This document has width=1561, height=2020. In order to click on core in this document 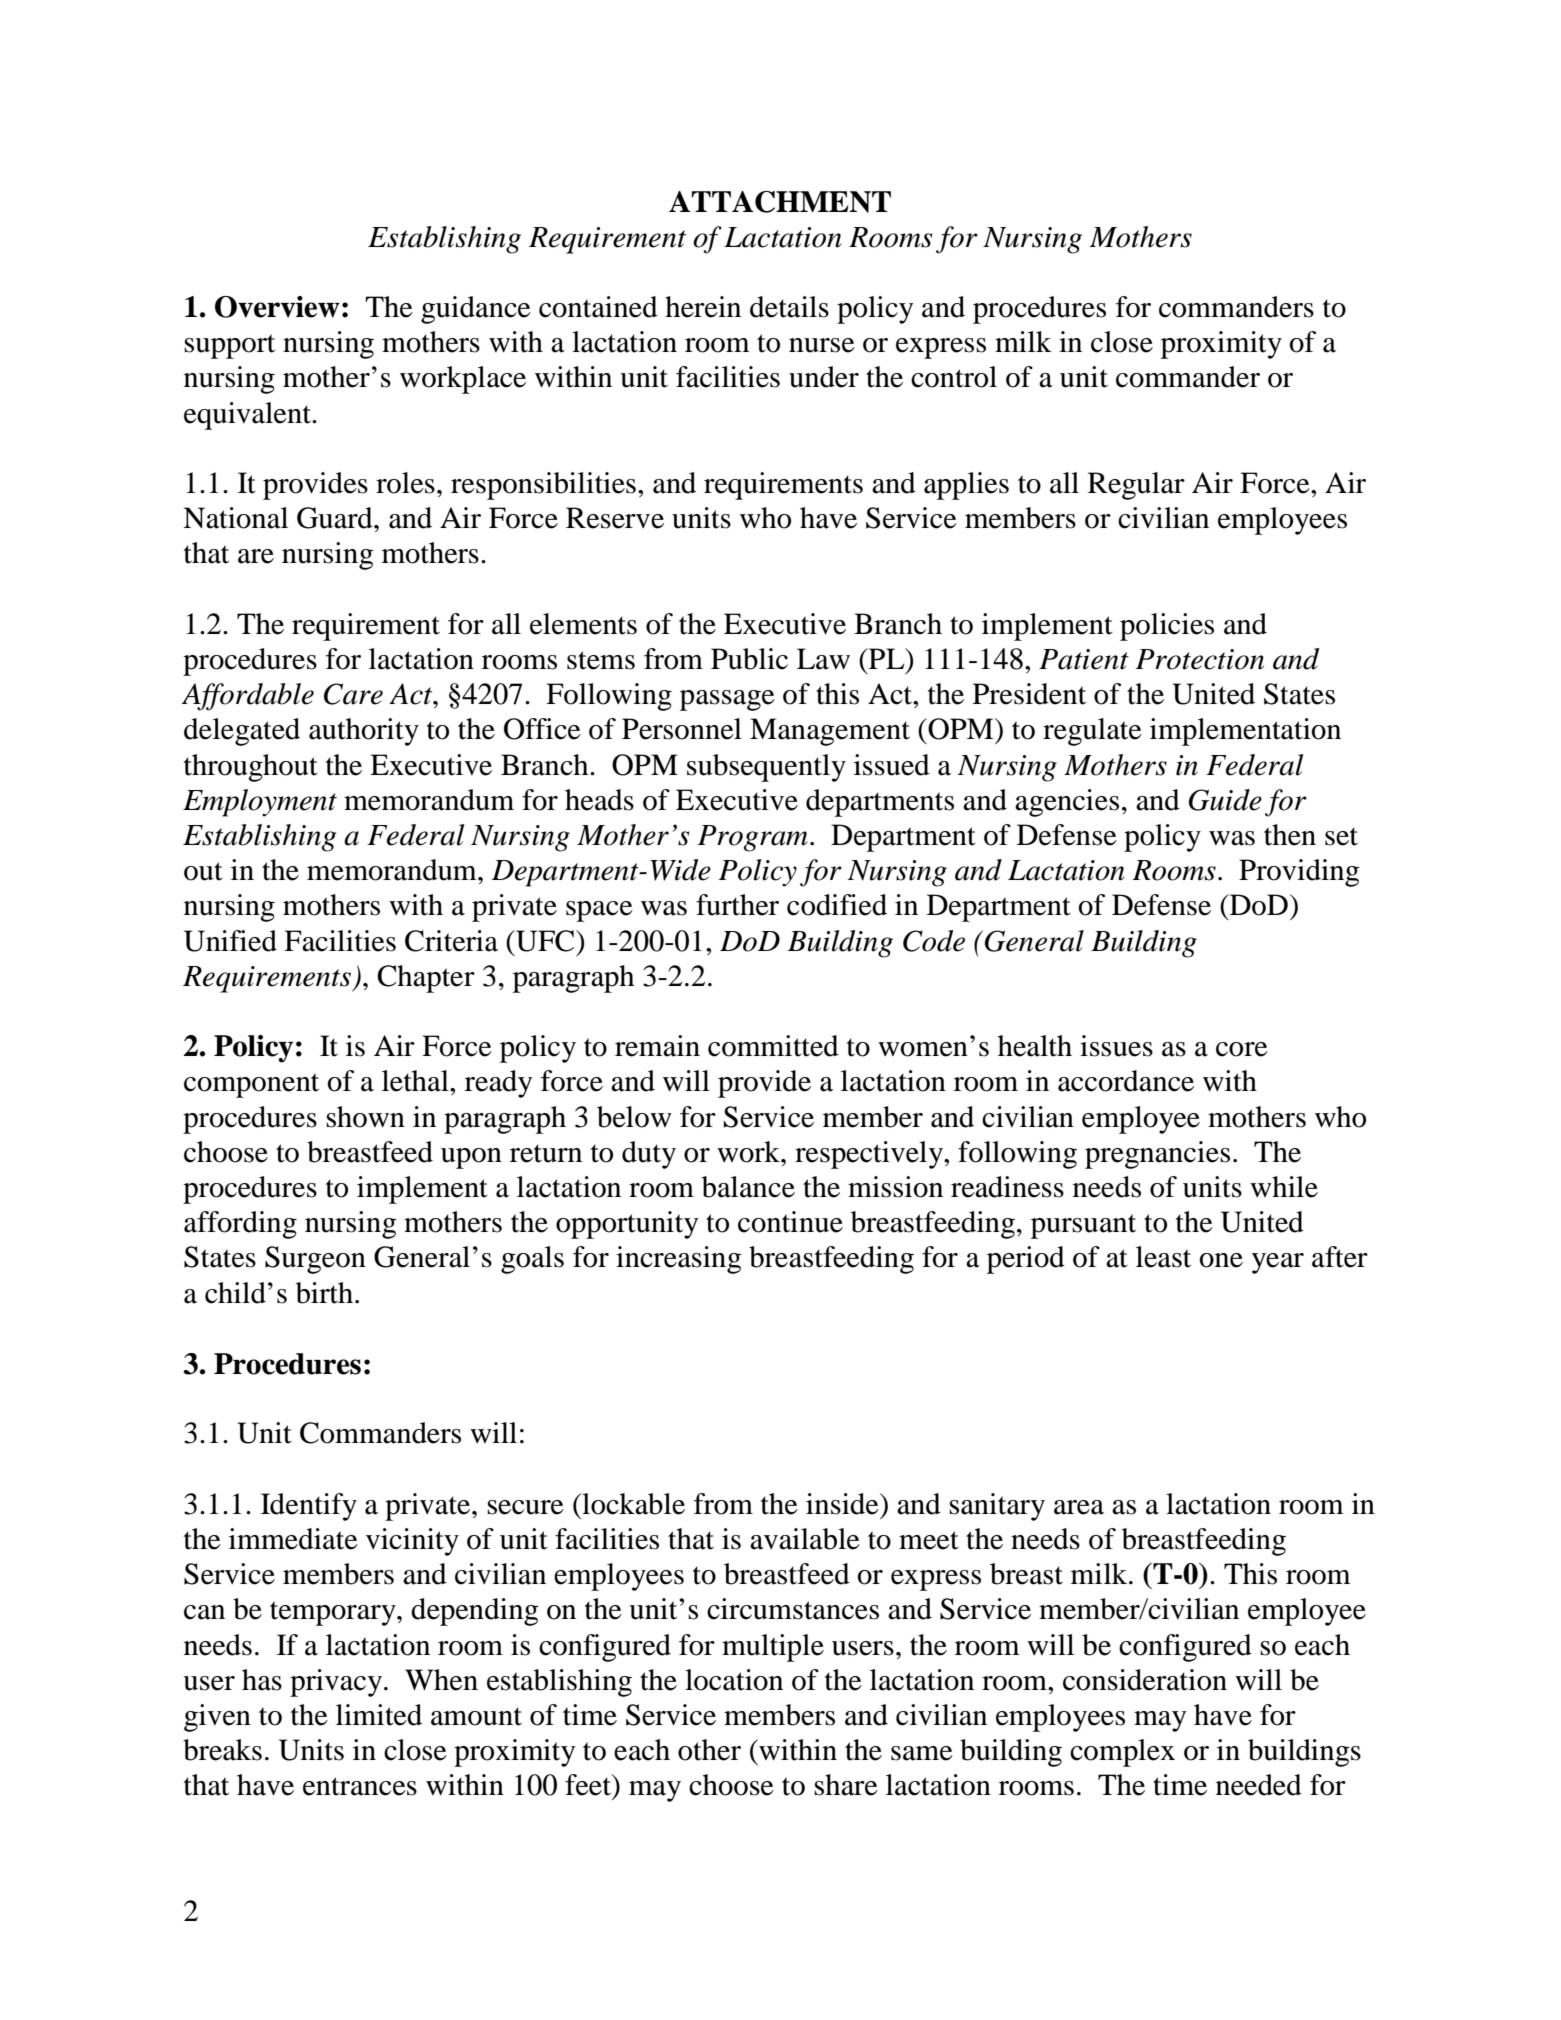, I will do `click(1242, 1049)`.
